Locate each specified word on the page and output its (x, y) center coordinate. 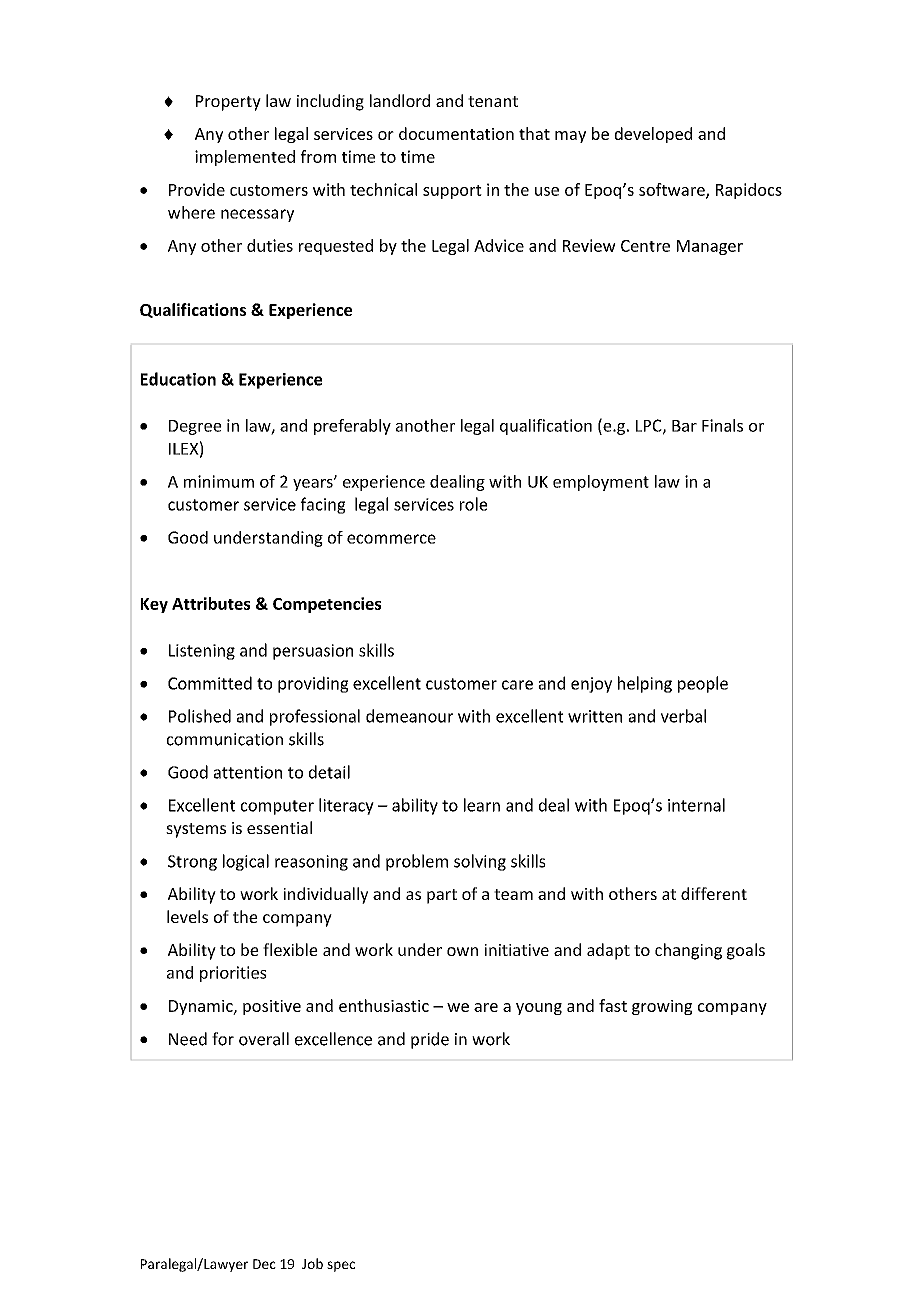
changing (688, 951)
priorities (233, 974)
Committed (210, 683)
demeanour (409, 716)
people (703, 684)
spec (341, 1266)
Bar (684, 426)
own (462, 951)
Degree (195, 427)
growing (662, 1007)
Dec (264, 1264)
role (474, 504)
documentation (456, 133)
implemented (245, 158)
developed (653, 135)
